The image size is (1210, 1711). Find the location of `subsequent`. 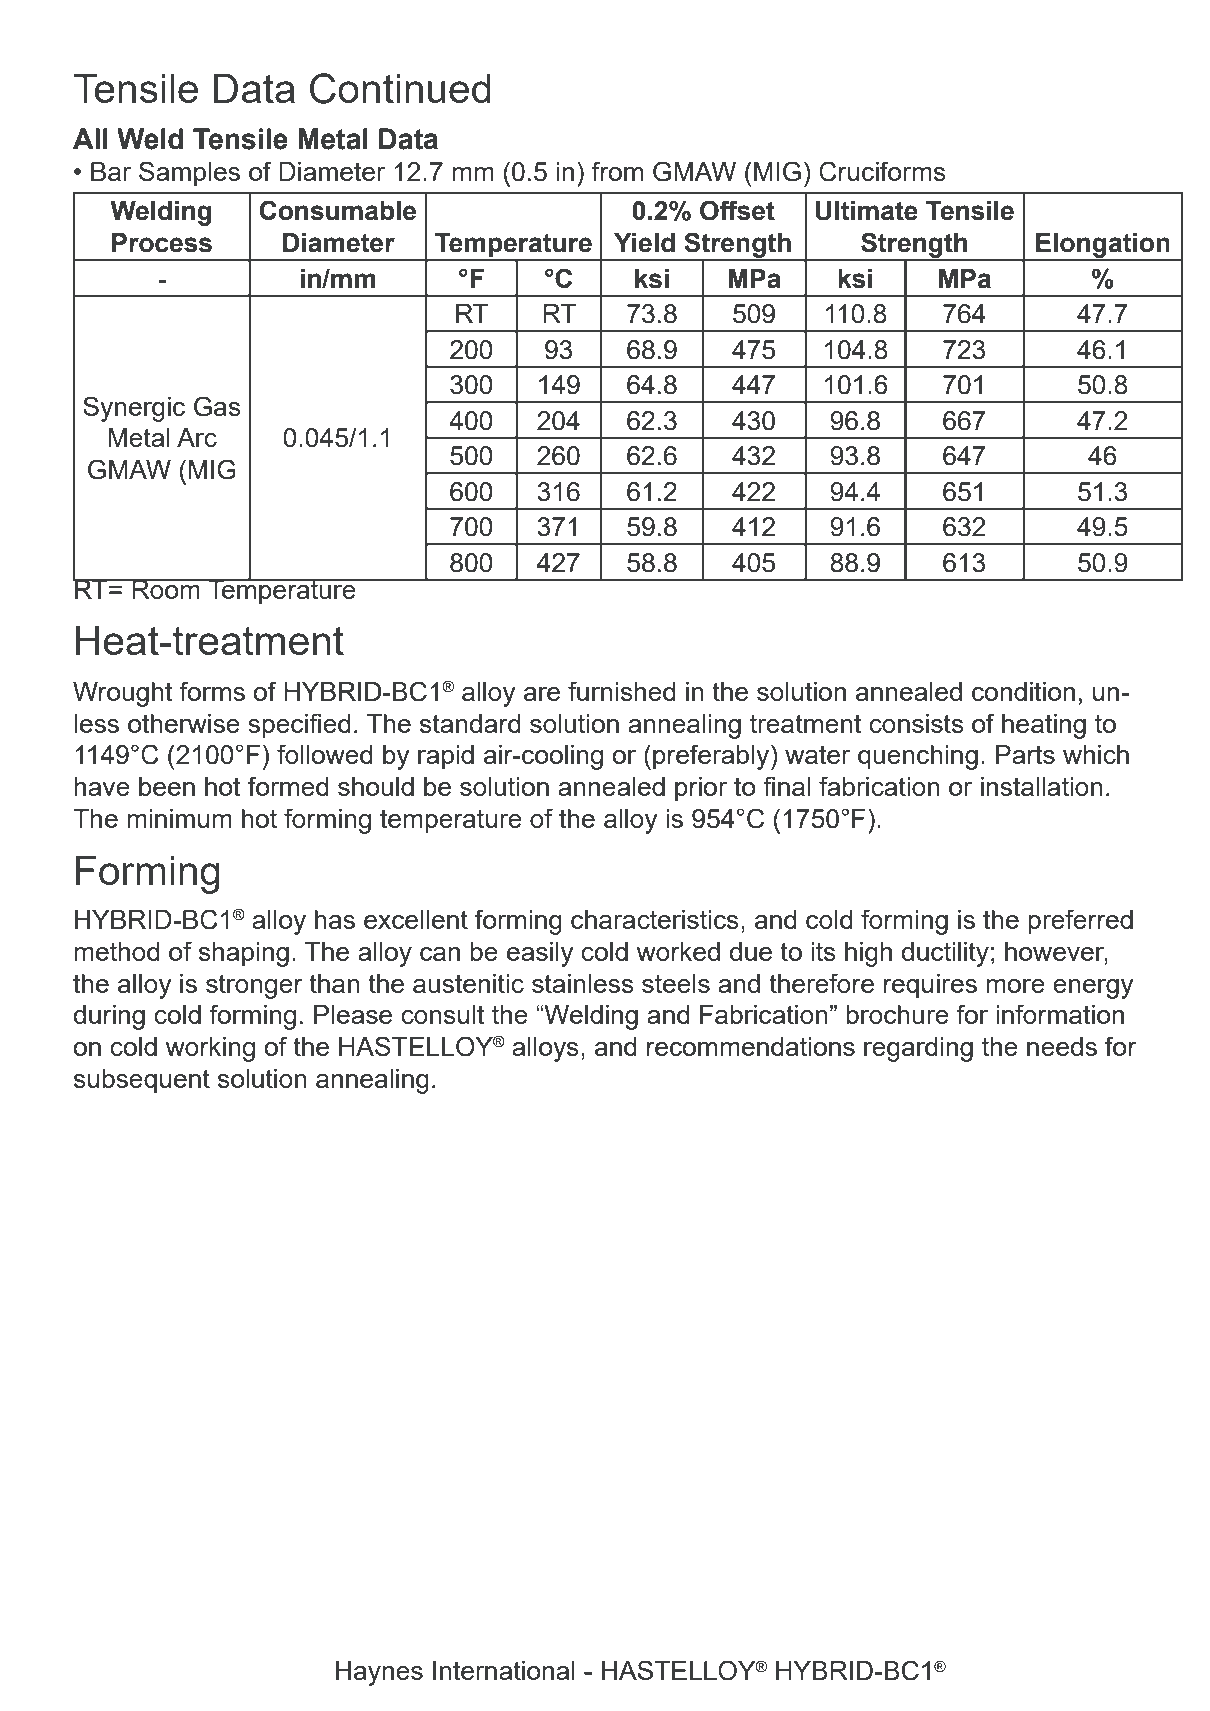

subsequent is located at coordinates (142, 1081).
